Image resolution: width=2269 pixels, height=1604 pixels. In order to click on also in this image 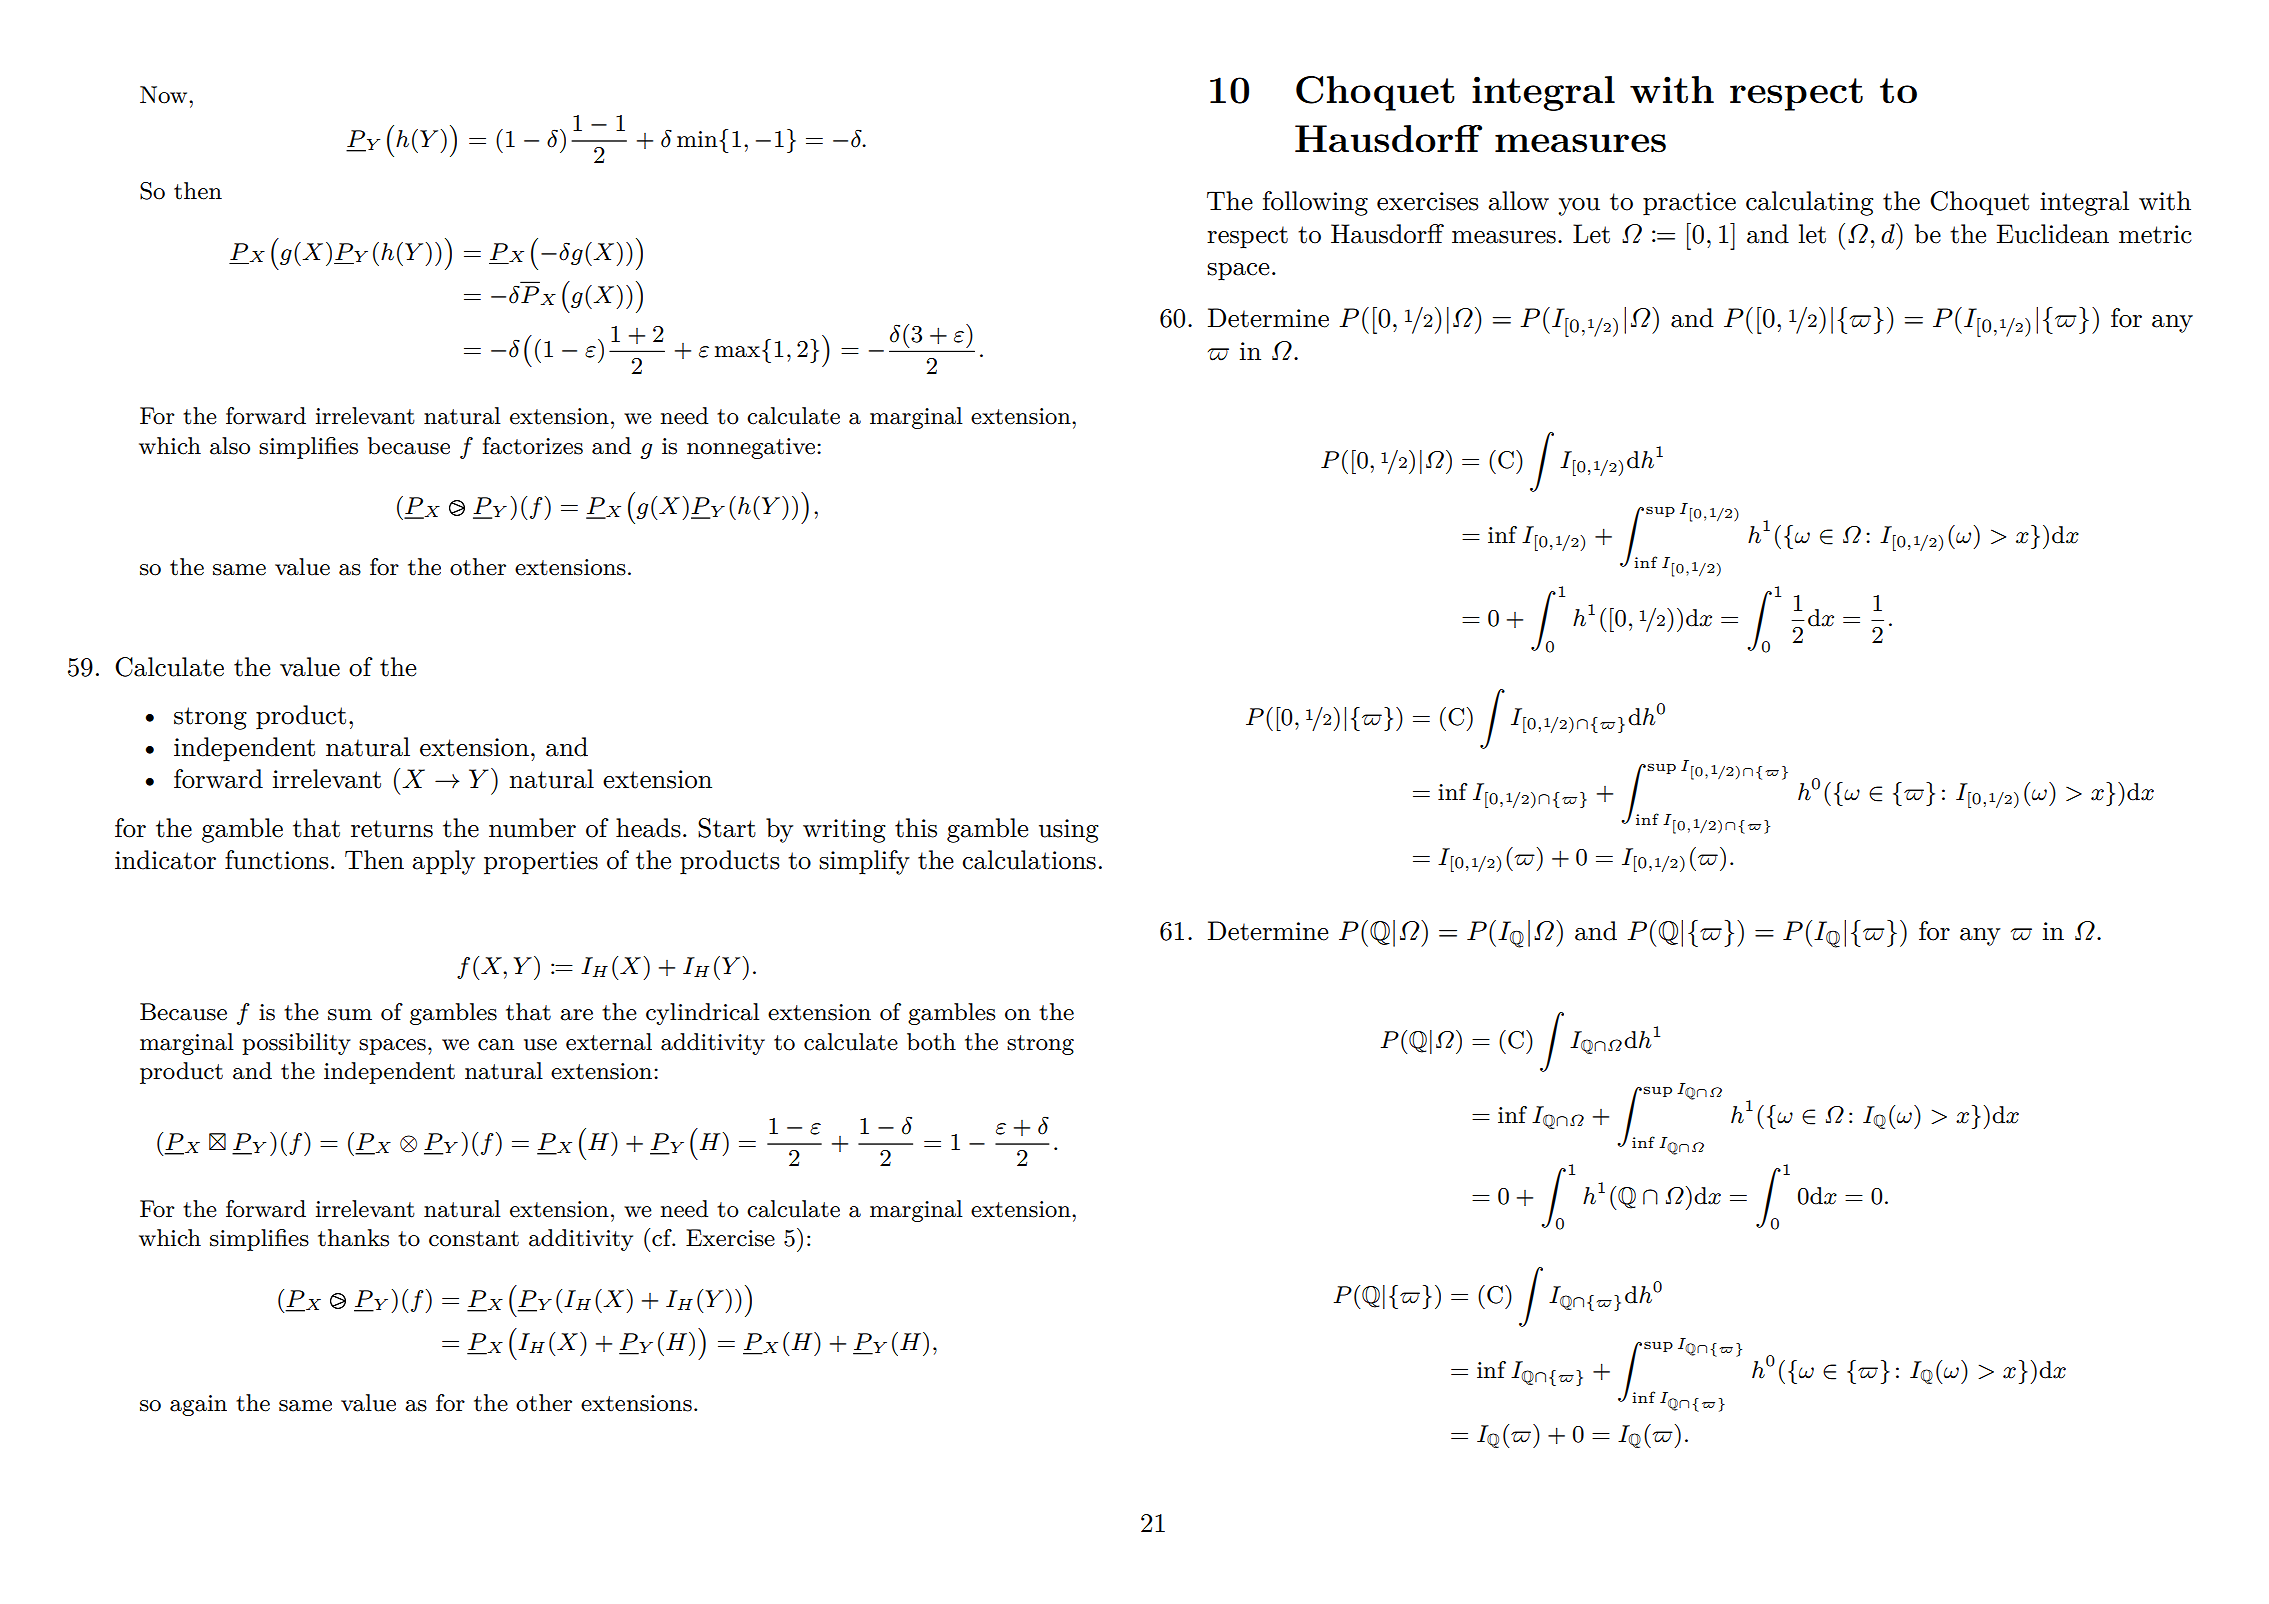, I will do `click(230, 446)`.
